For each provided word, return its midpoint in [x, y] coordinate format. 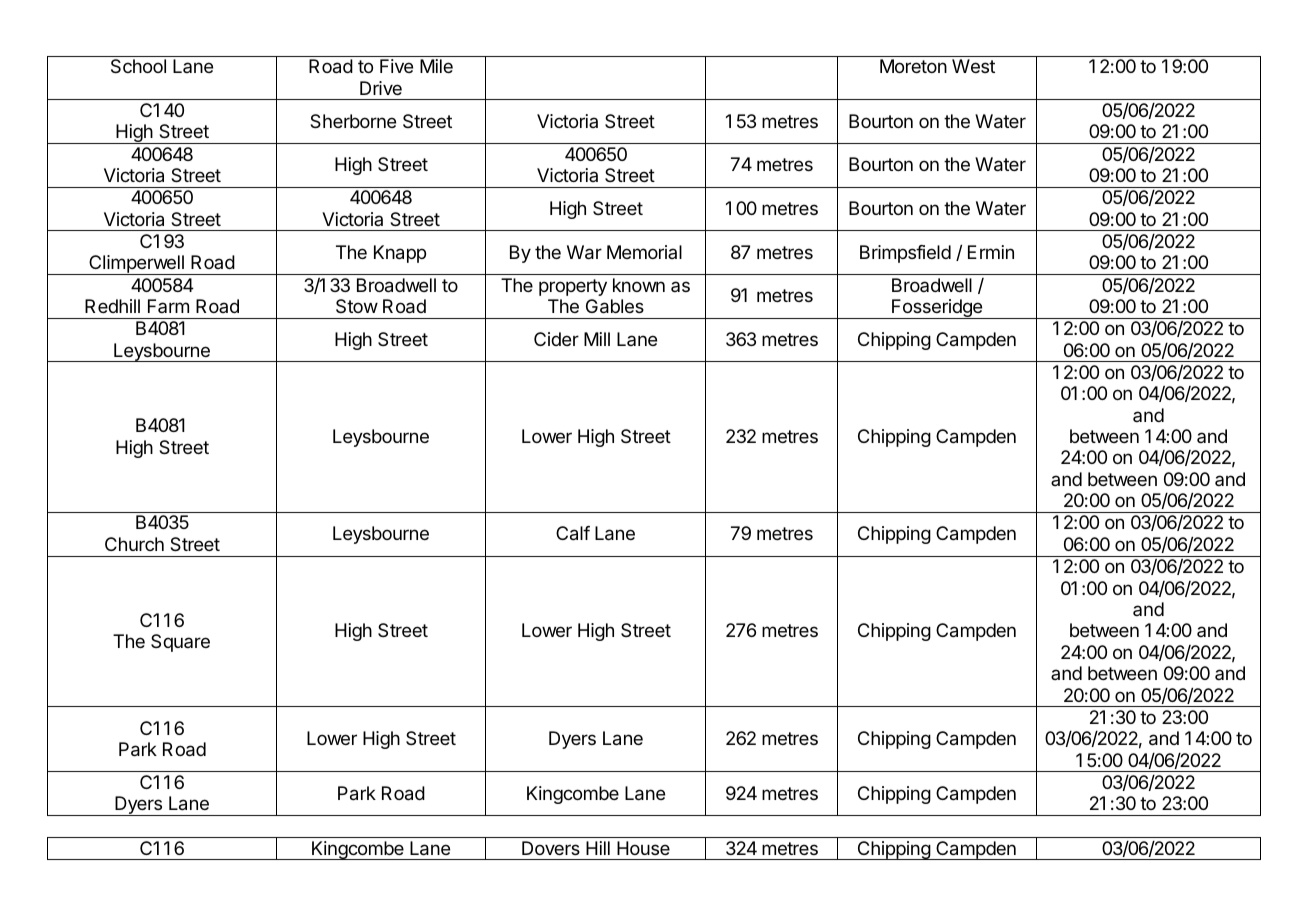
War [584, 252]
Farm [168, 306]
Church [134, 544]
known [639, 285]
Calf [573, 533]
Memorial [644, 252]
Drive [381, 88]
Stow [357, 306]
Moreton [913, 66]
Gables [615, 306]
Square [180, 643]
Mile [436, 66]
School [138, 66]
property [573, 287]
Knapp [400, 254]
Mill [597, 339]
